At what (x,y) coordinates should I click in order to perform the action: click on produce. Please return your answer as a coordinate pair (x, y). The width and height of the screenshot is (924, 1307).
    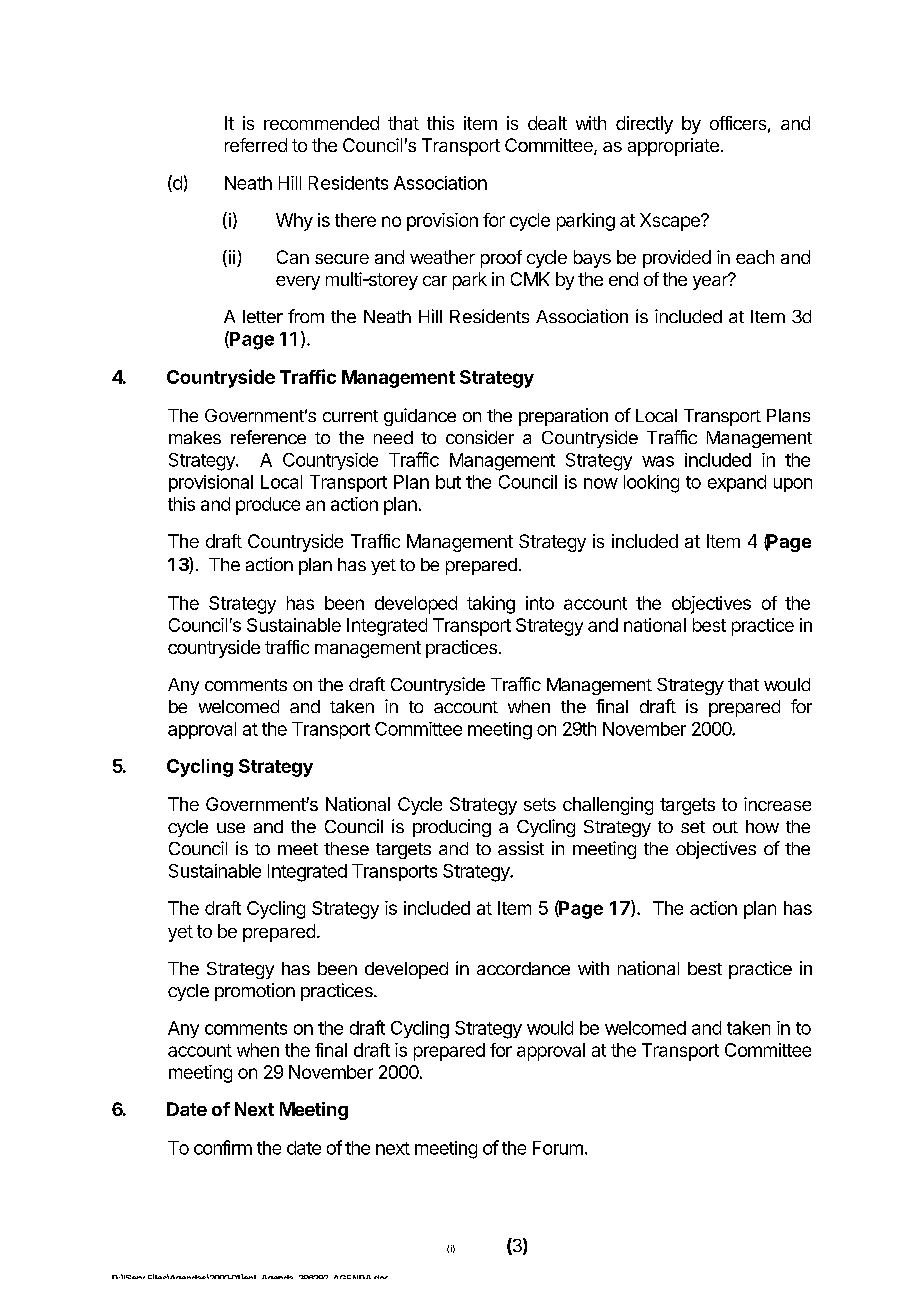
    Looking at the image, I should click on (268, 506).
